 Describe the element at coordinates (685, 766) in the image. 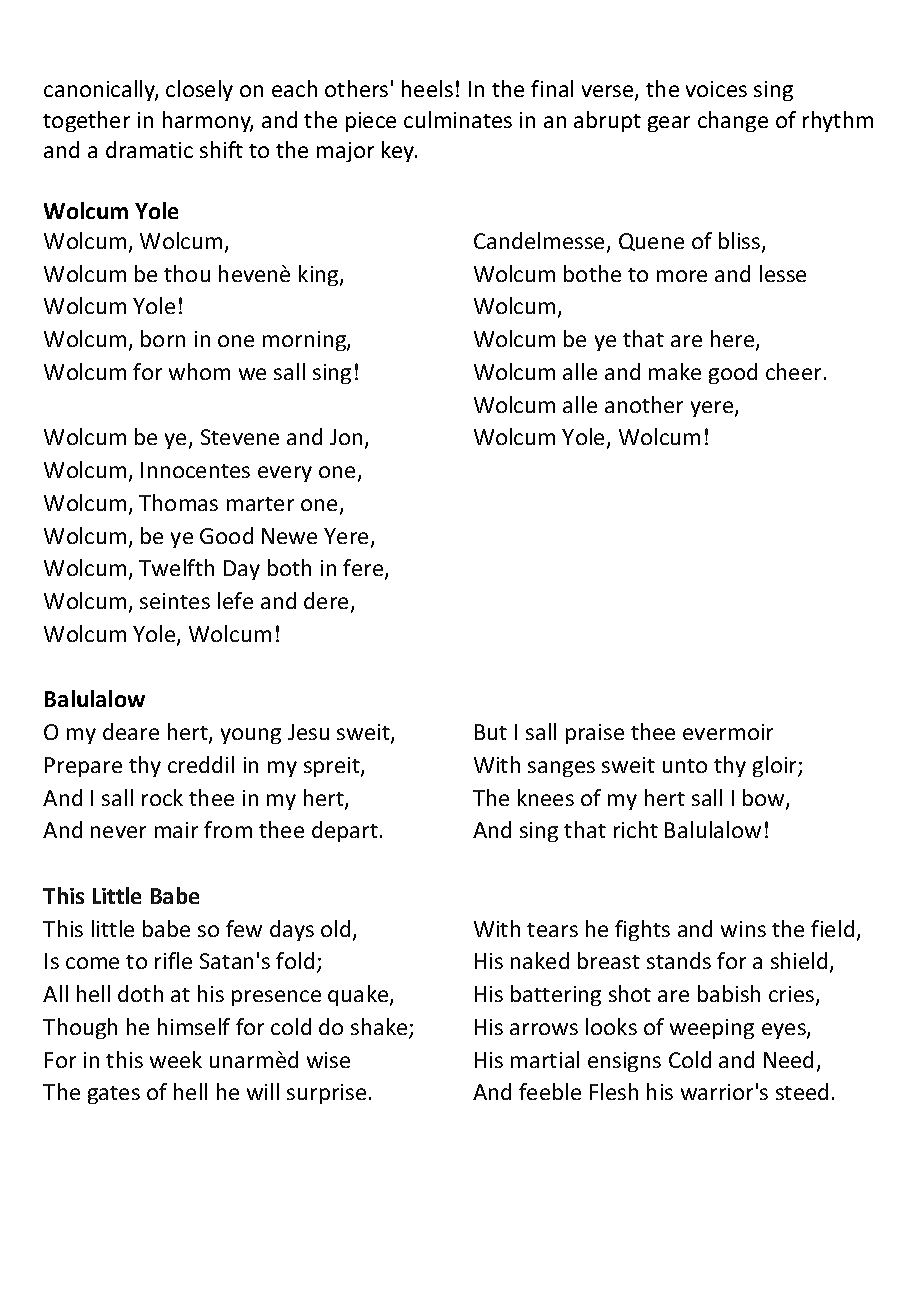

I see `unto` at that location.
